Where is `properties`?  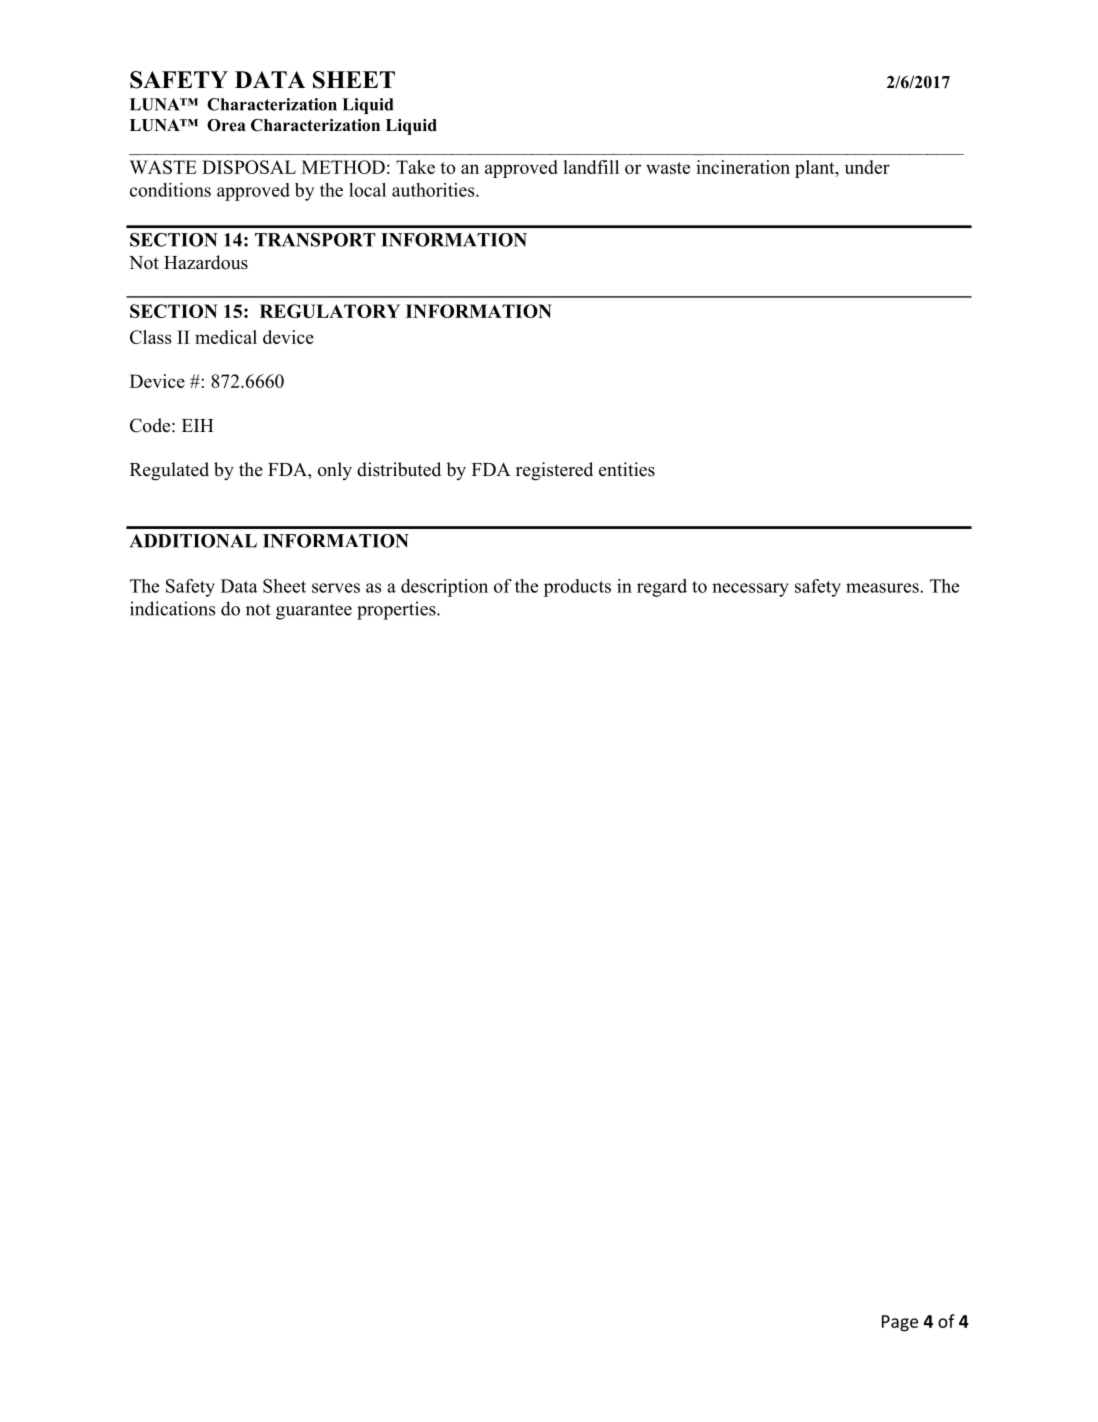
properties is located at coordinates (397, 610).
